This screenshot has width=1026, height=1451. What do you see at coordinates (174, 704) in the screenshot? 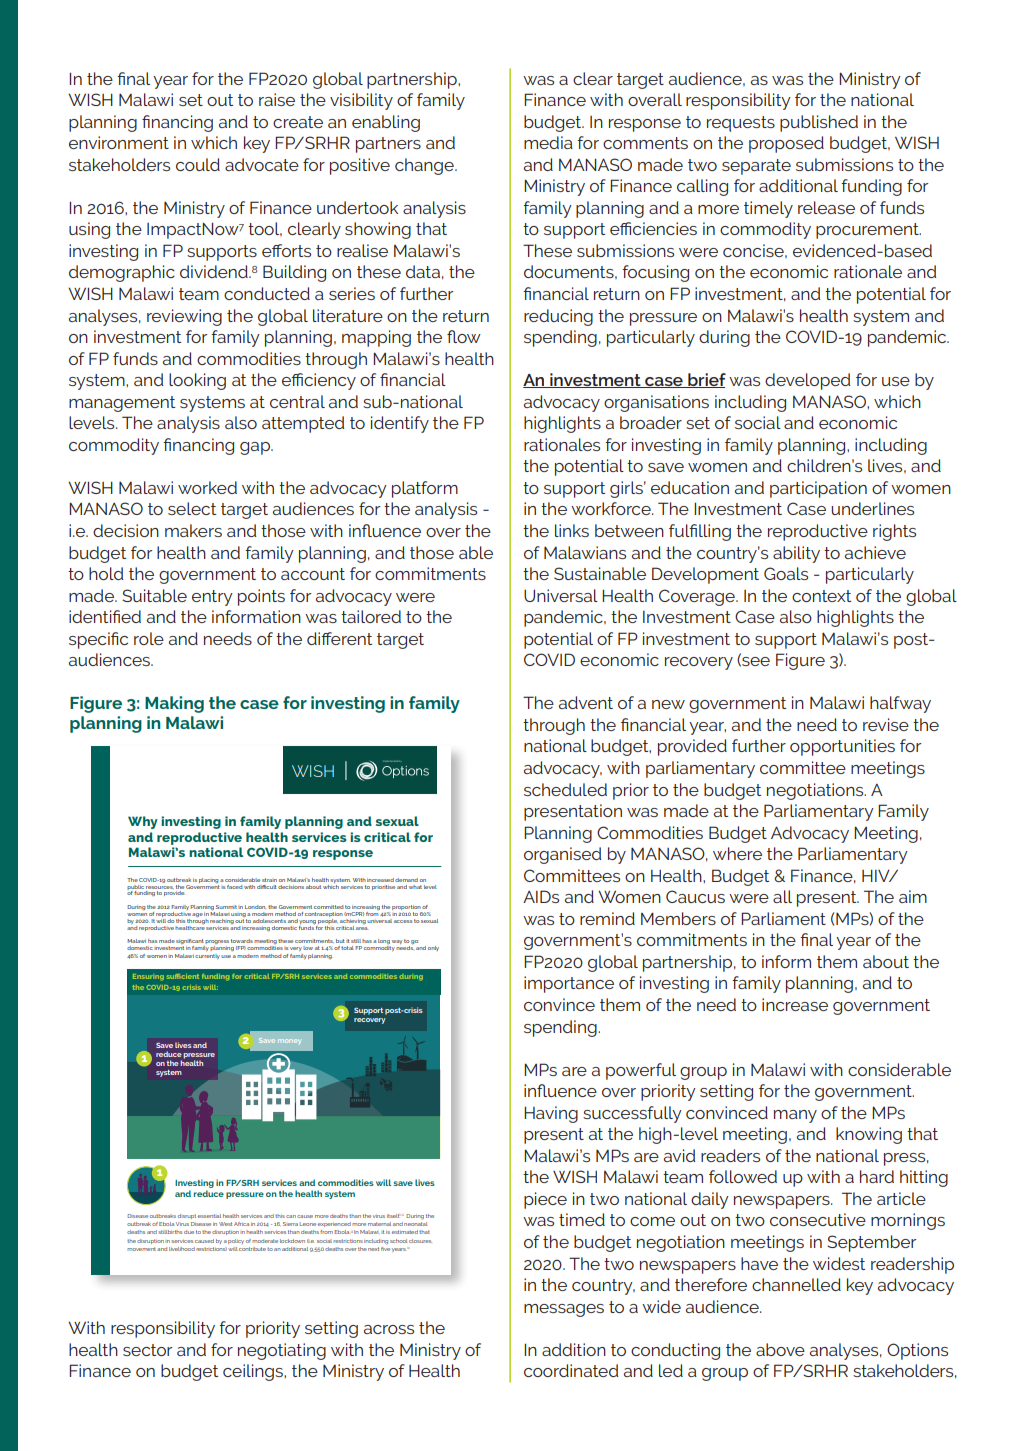
I see `Making` at bounding box center [174, 704].
